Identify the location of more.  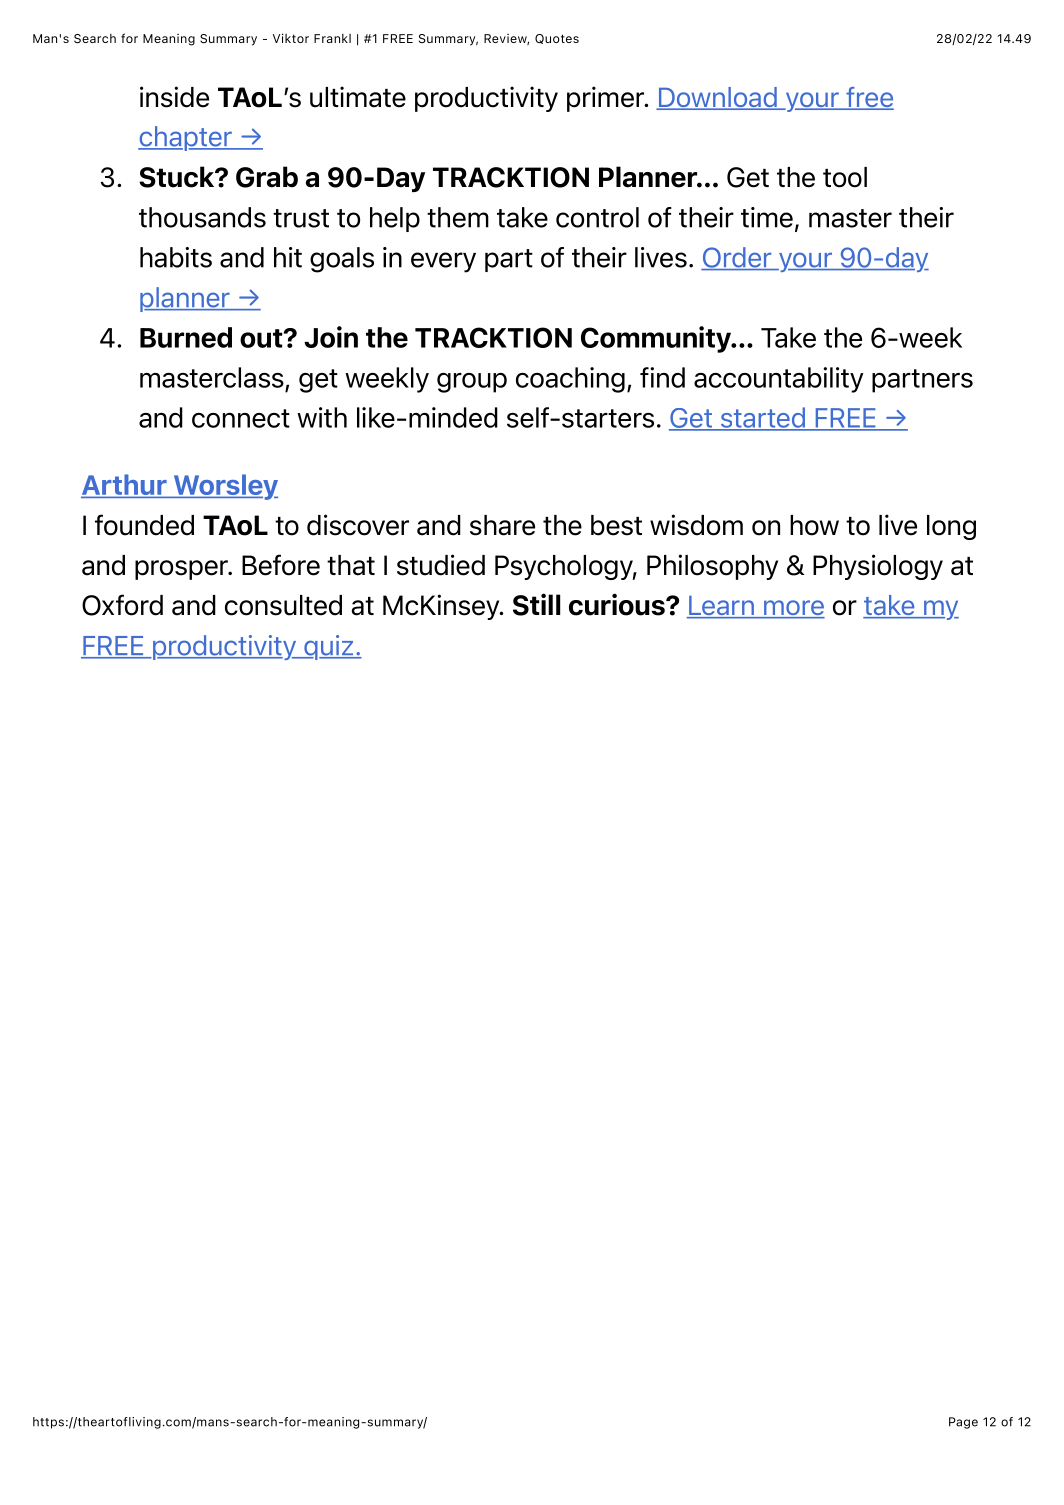
(793, 609).
